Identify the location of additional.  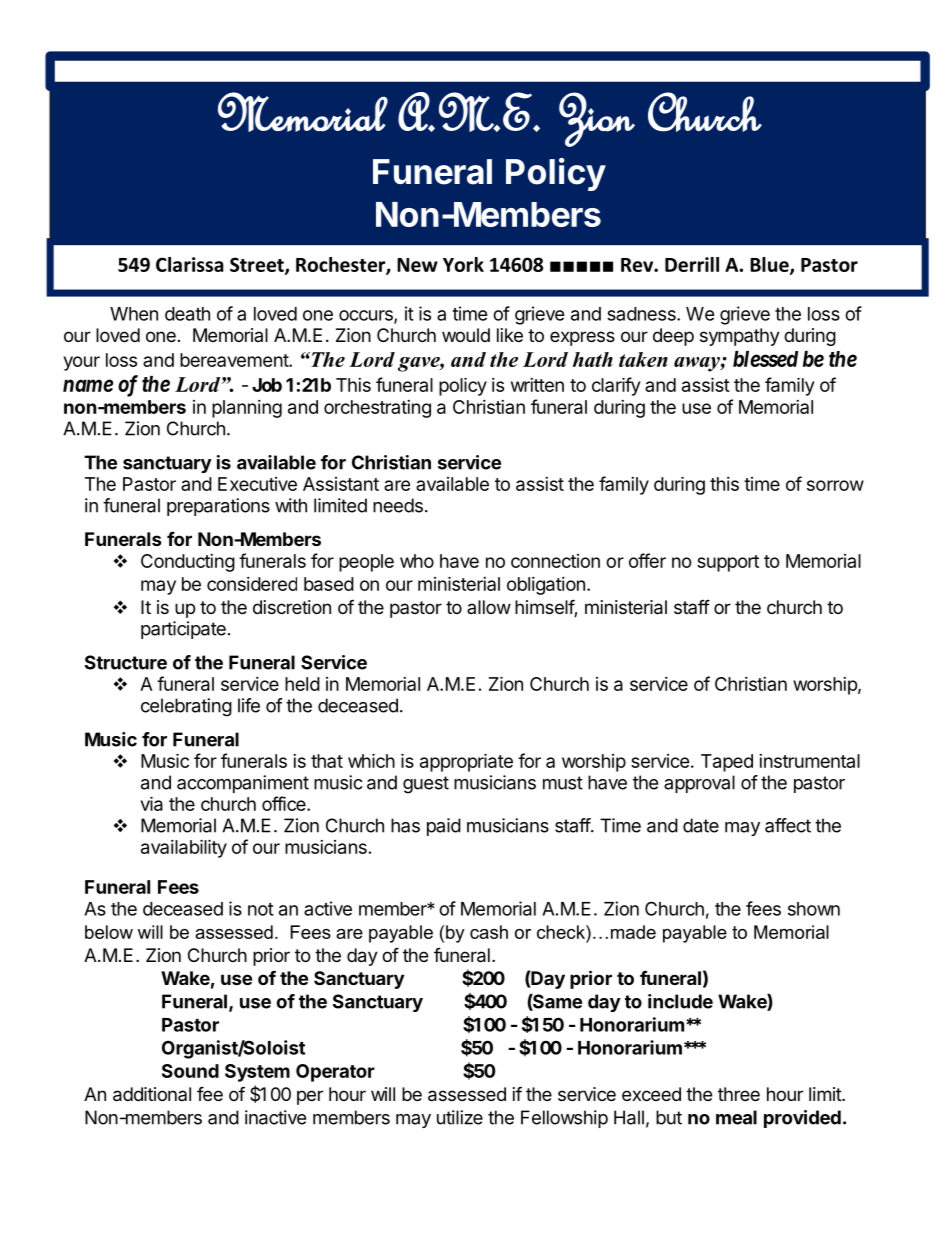
(152, 1094).
